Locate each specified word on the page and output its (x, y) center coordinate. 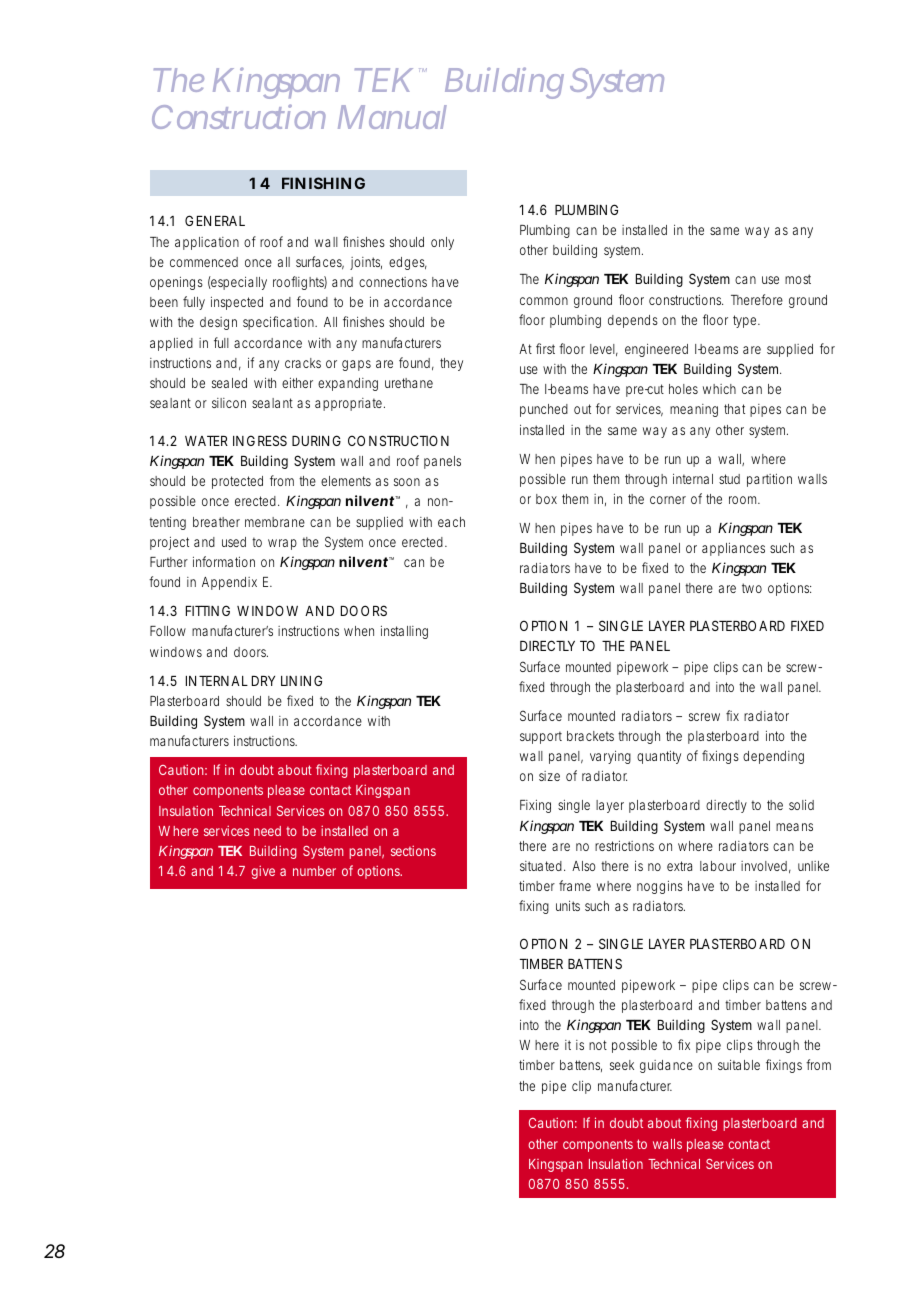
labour (718, 866)
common (544, 301)
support (541, 737)
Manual (392, 117)
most (798, 279)
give (263, 872)
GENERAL (215, 220)
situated (541, 866)
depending (773, 757)
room (744, 500)
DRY (263, 681)
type (746, 321)
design (218, 323)
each (451, 522)
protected (237, 482)
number (314, 871)
